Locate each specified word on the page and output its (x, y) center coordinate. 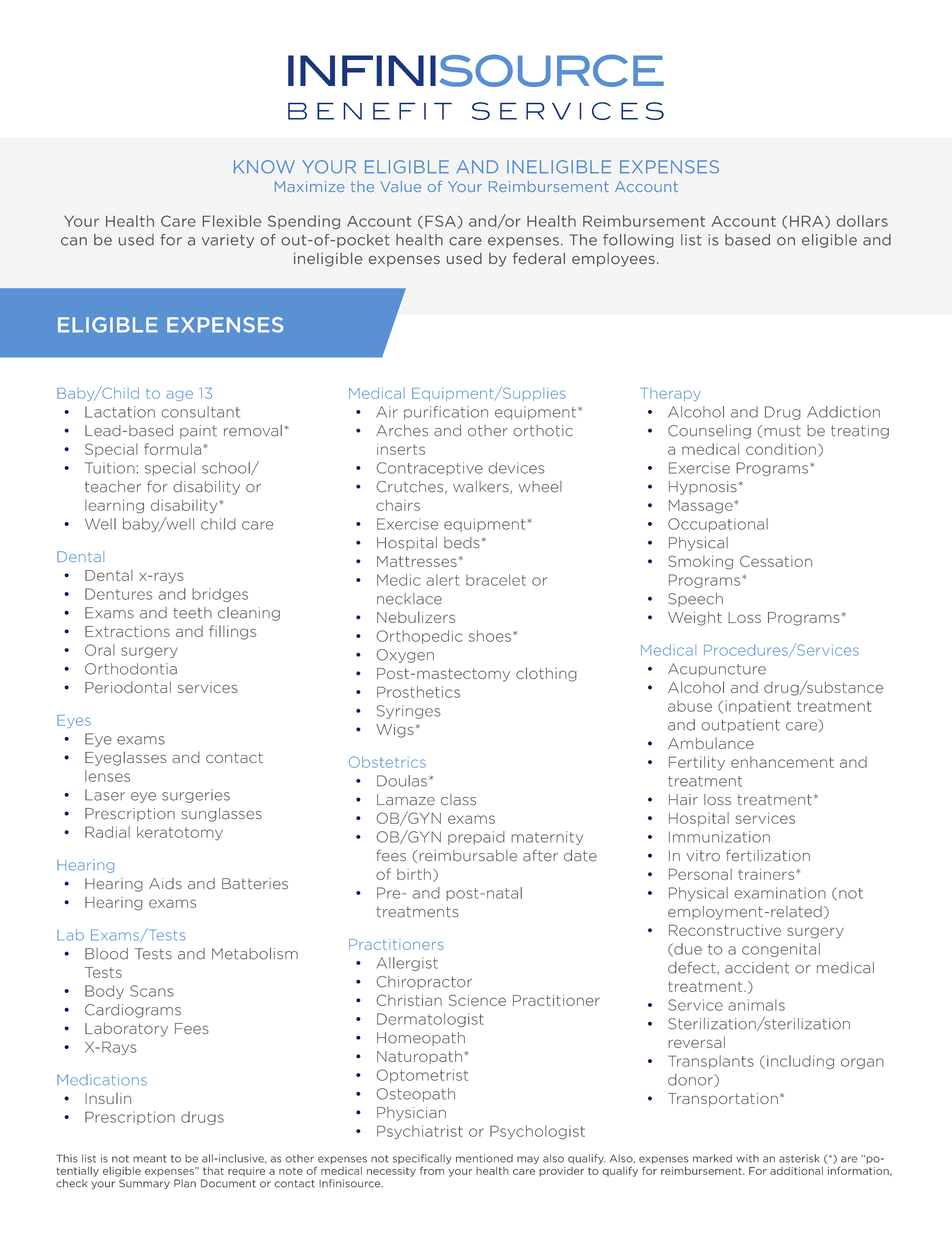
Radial (107, 832)
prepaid (476, 838)
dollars (862, 221)
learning (114, 507)
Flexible (232, 221)
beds (462, 543)
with (747, 1158)
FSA (440, 221)
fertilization (768, 855)
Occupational (718, 525)
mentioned (484, 1158)
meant (150, 1159)
